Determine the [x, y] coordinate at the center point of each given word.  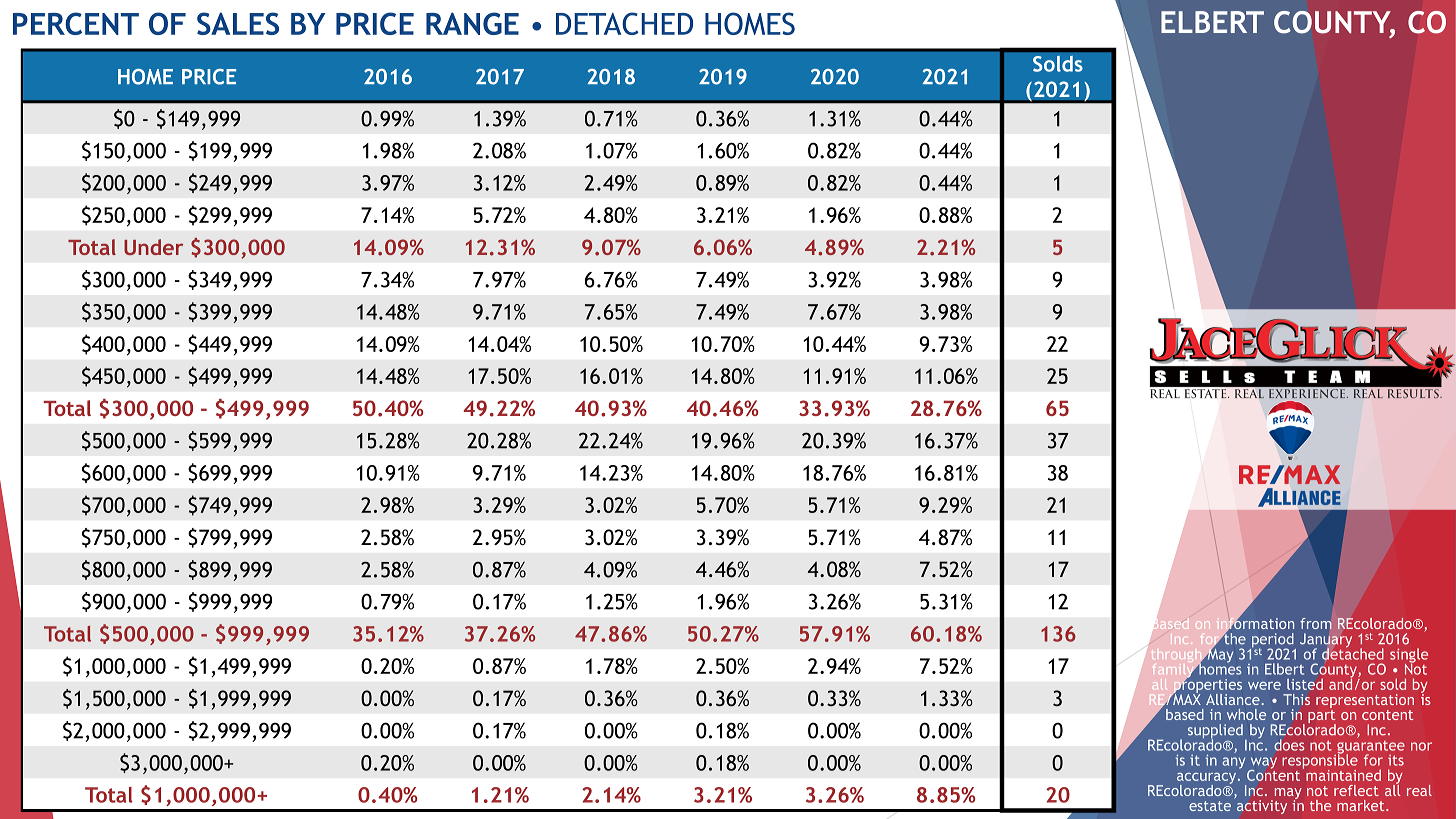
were [1264, 686]
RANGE [472, 23]
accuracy [1208, 779]
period [1273, 641]
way [1263, 764]
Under [153, 247]
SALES [238, 23]
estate [1210, 806]
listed [1305, 684]
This [1296, 699]
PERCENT [76, 23]
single [1409, 656]
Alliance [1234, 699]
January [1326, 641]
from [1316, 623]
